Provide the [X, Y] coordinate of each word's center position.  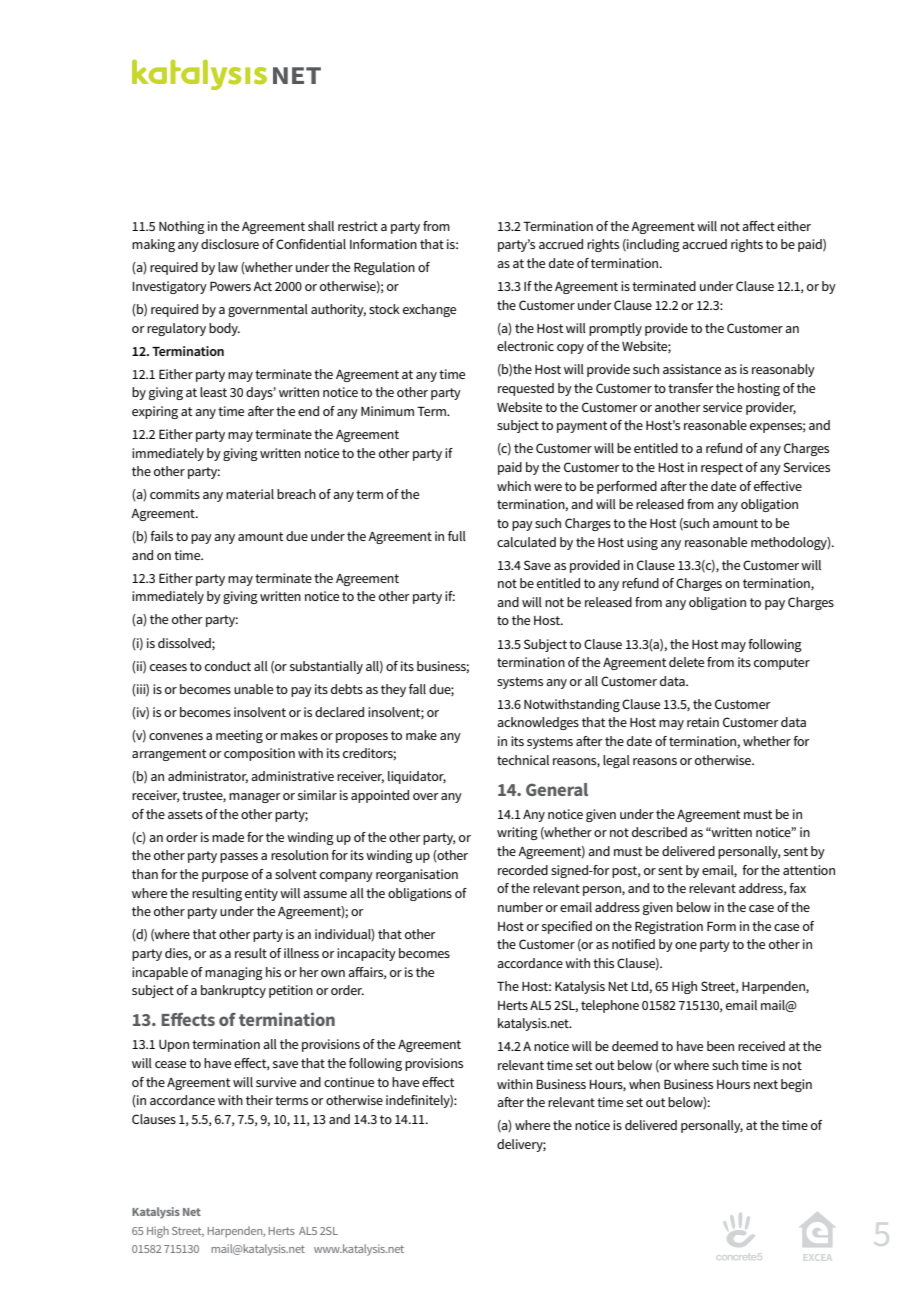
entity [261, 894]
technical [523, 760]
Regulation [384, 268]
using [642, 543]
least [213, 392]
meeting [239, 736]
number [520, 907]
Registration [669, 927]
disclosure [230, 244]
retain [703, 722]
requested [526, 389]
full [457, 536]
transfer [691, 388]
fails [161, 536]
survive [276, 1082]
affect [758, 226]
